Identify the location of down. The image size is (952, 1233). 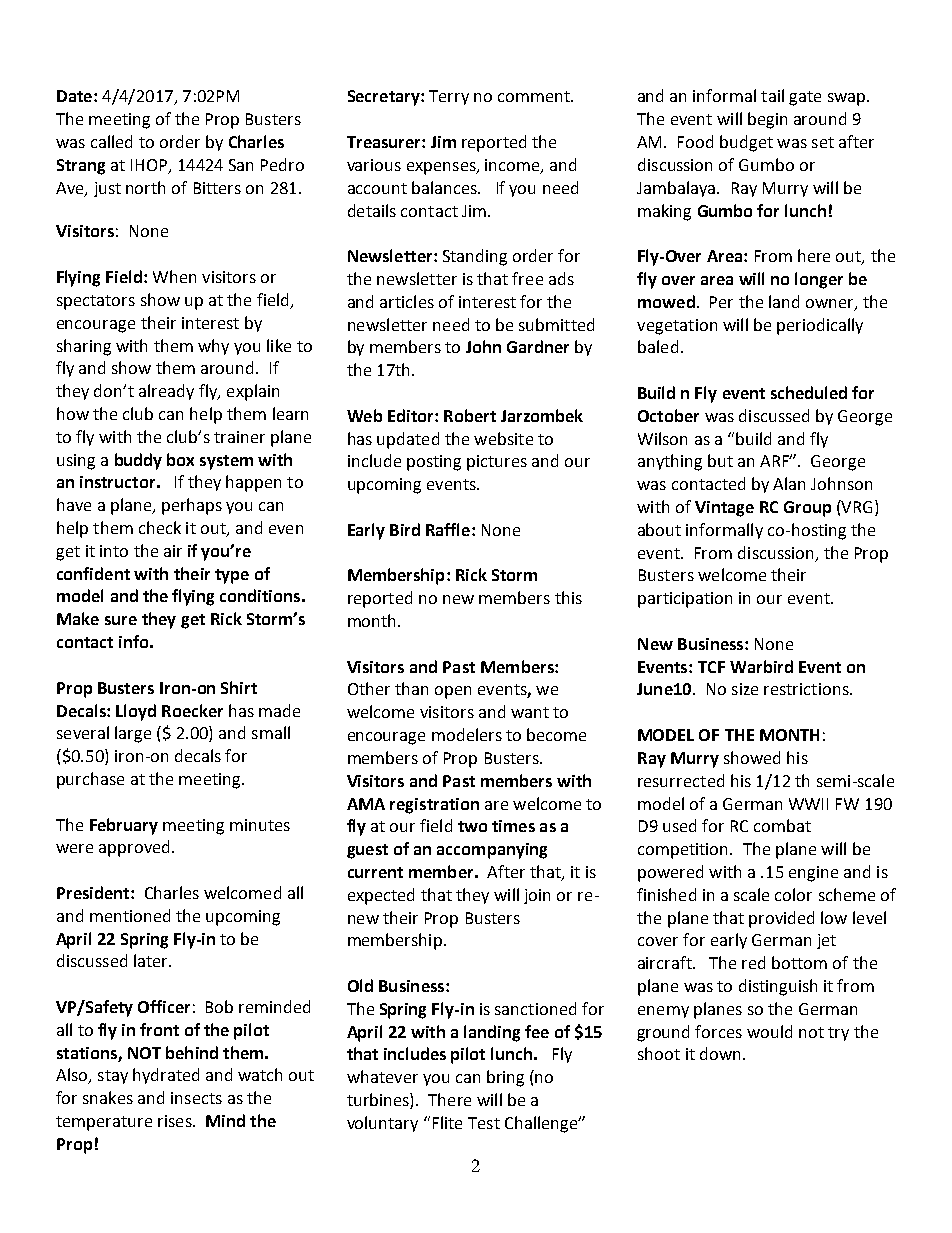
(720, 1053).
